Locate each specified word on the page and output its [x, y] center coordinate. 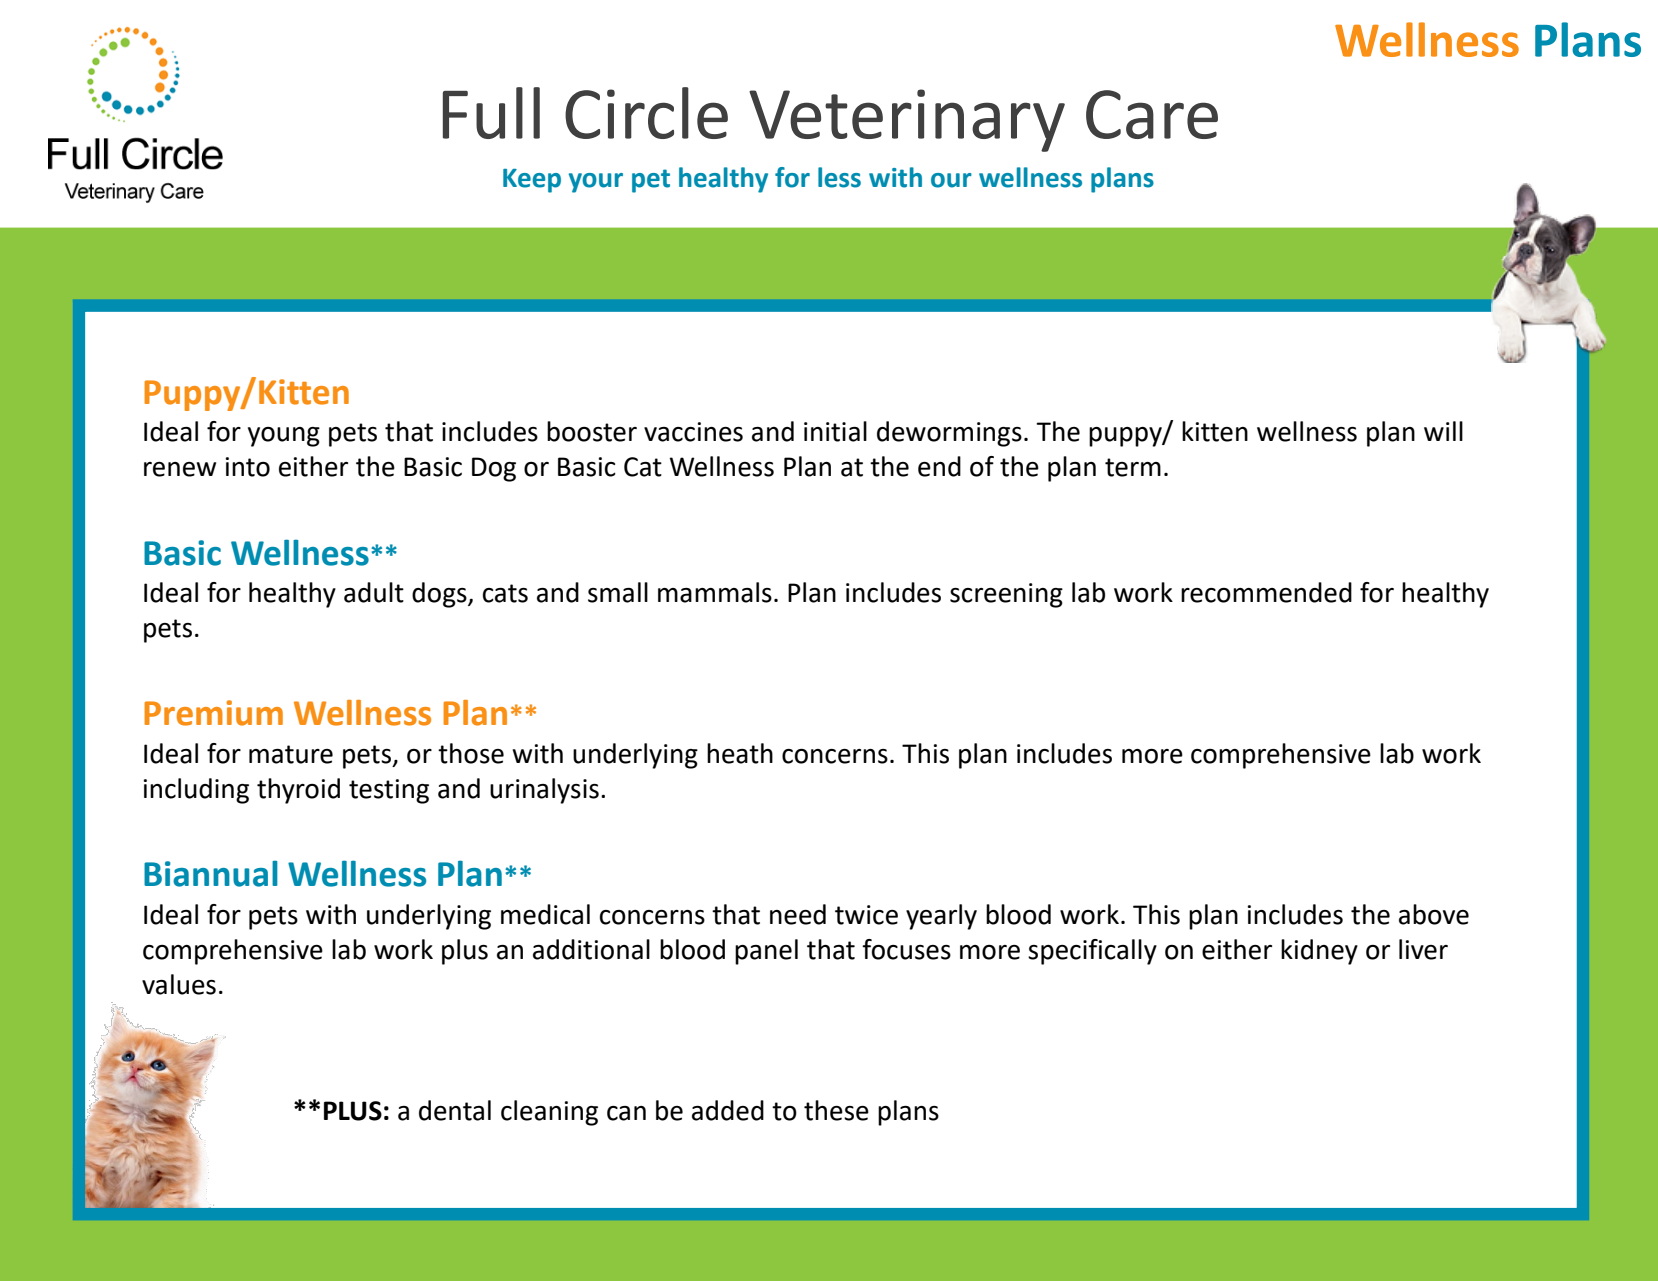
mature [291, 754]
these [836, 1110]
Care [1152, 114]
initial [835, 431]
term [1133, 467]
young [284, 437]
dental [455, 1110]
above [1434, 914]
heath [740, 753]
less [839, 177]
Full [491, 113]
